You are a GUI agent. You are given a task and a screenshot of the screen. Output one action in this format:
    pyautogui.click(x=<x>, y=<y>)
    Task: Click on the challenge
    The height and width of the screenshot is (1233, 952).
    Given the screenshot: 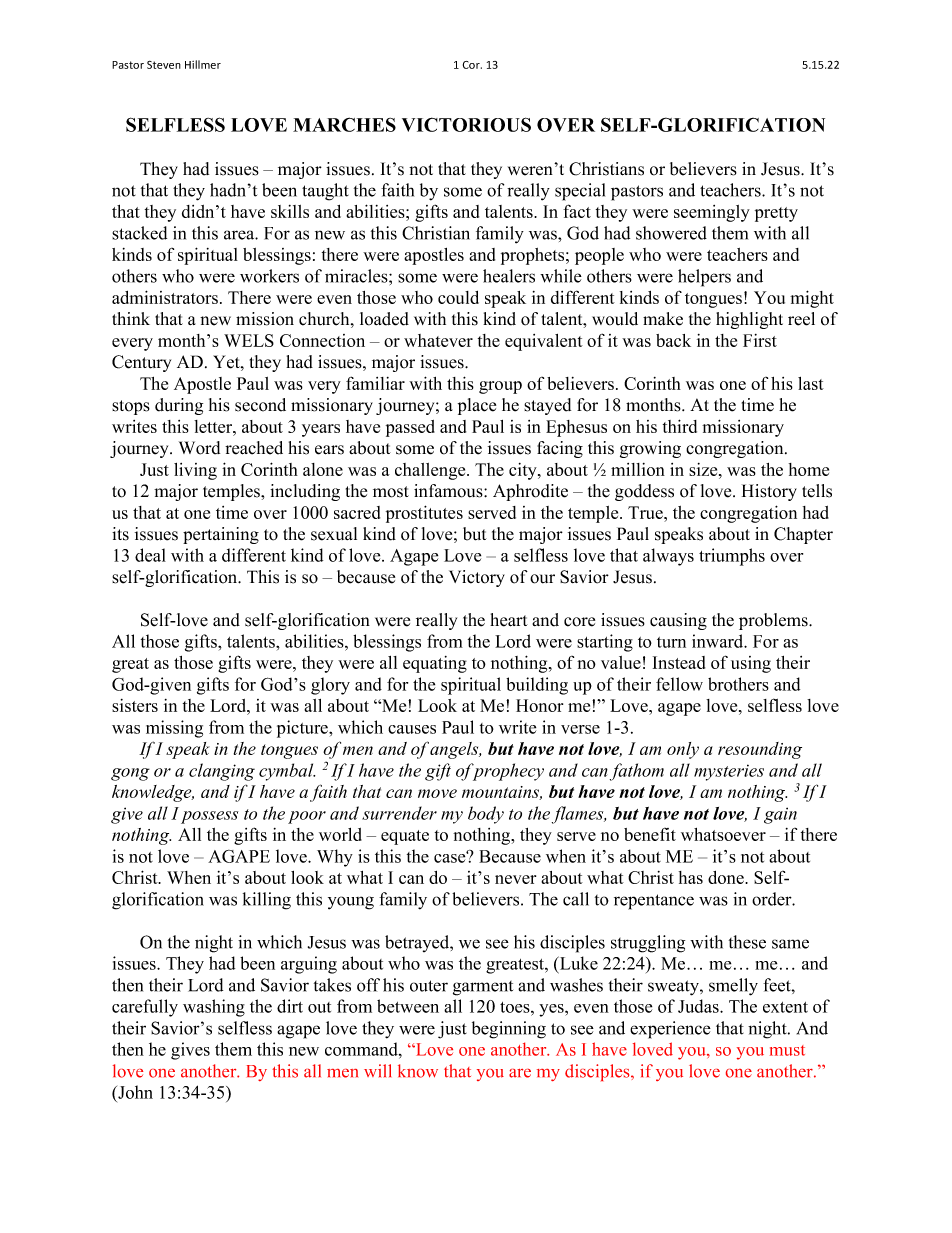 What is the action you would take?
    pyautogui.click(x=431, y=471)
